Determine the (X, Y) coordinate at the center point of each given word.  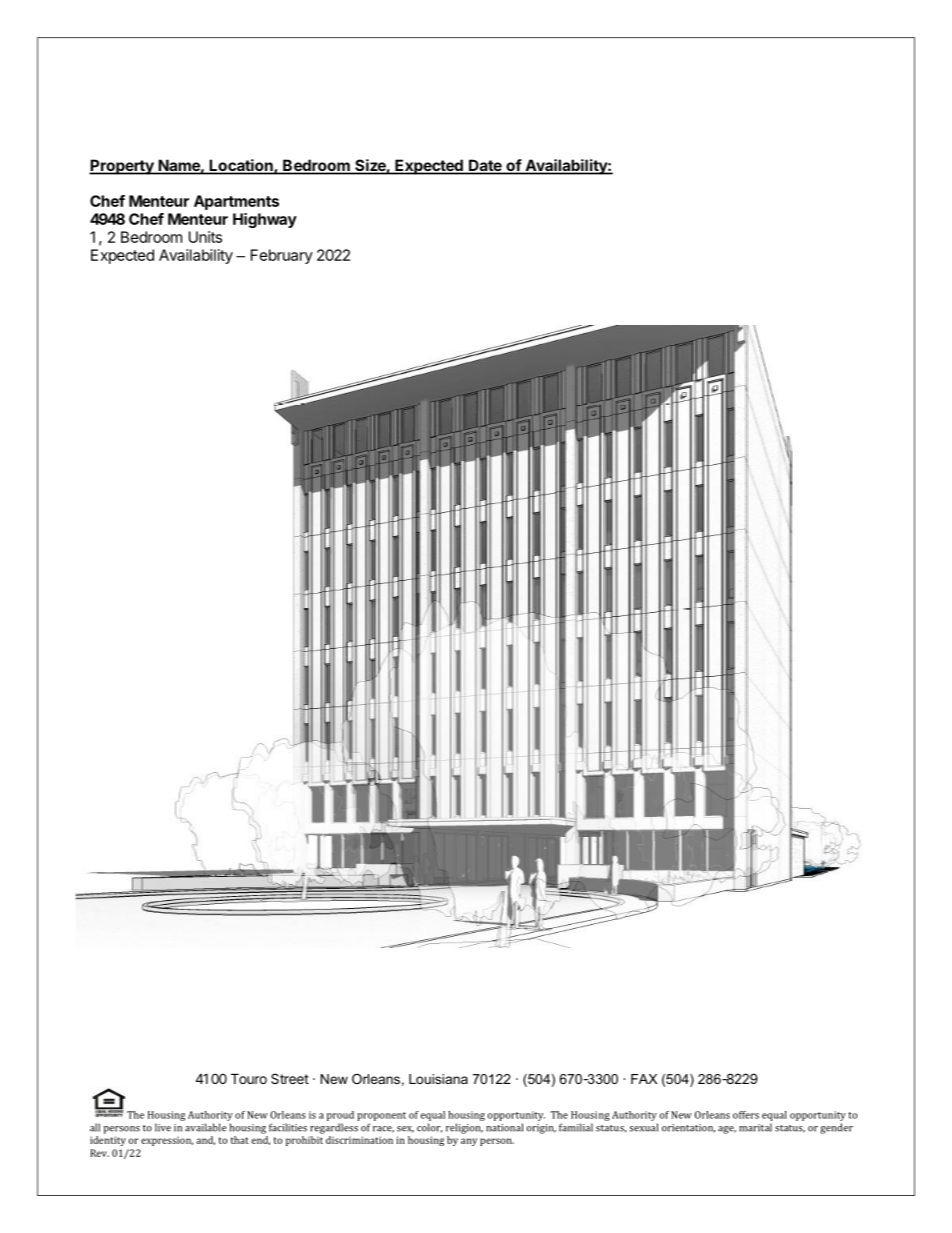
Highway (265, 220)
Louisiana (438, 1079)
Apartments (236, 202)
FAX (644, 1079)
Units (205, 237)
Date (485, 166)
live (163, 1127)
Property (122, 167)
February (282, 256)
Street (290, 1078)
